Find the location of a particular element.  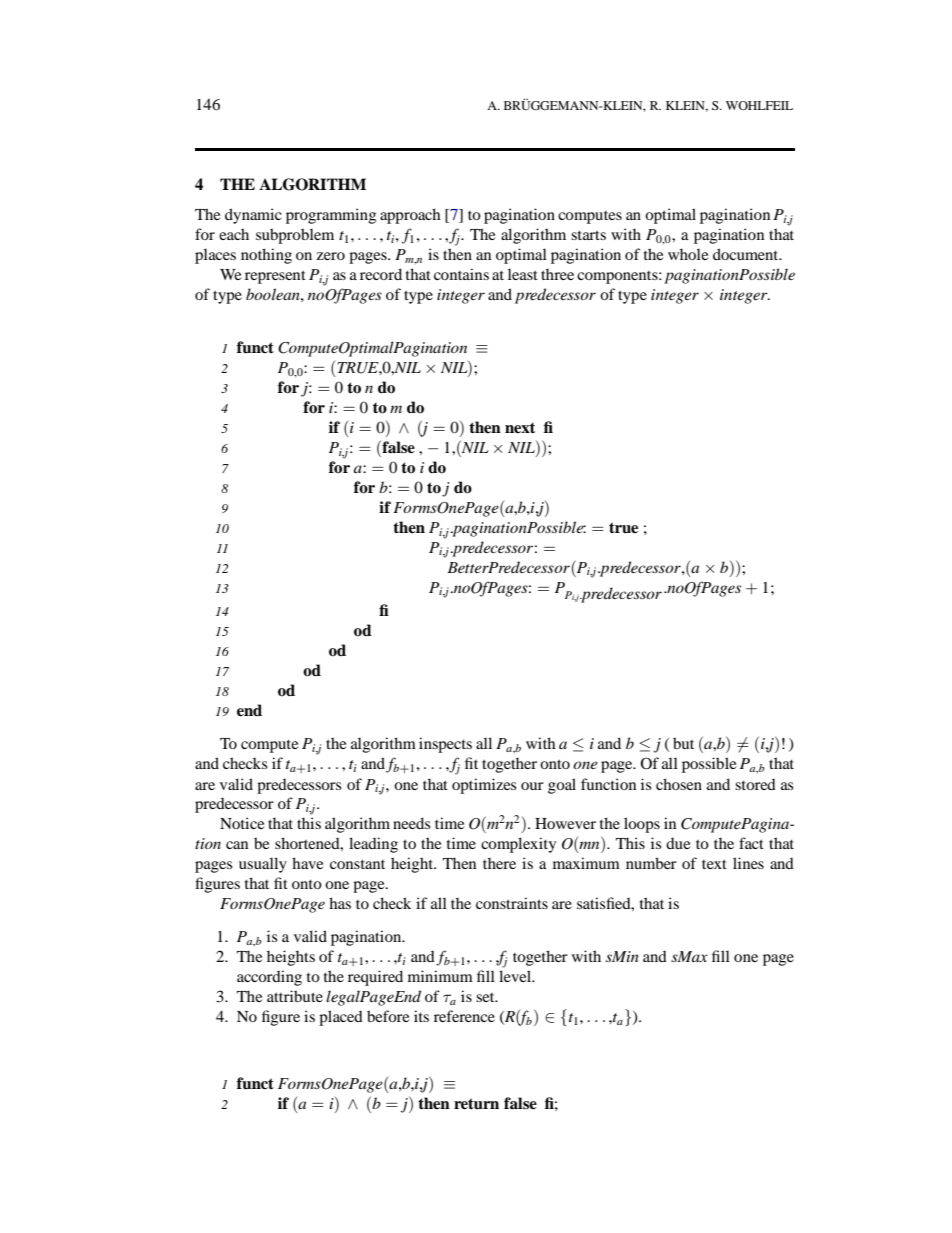

inspects is located at coordinates (445, 745).
